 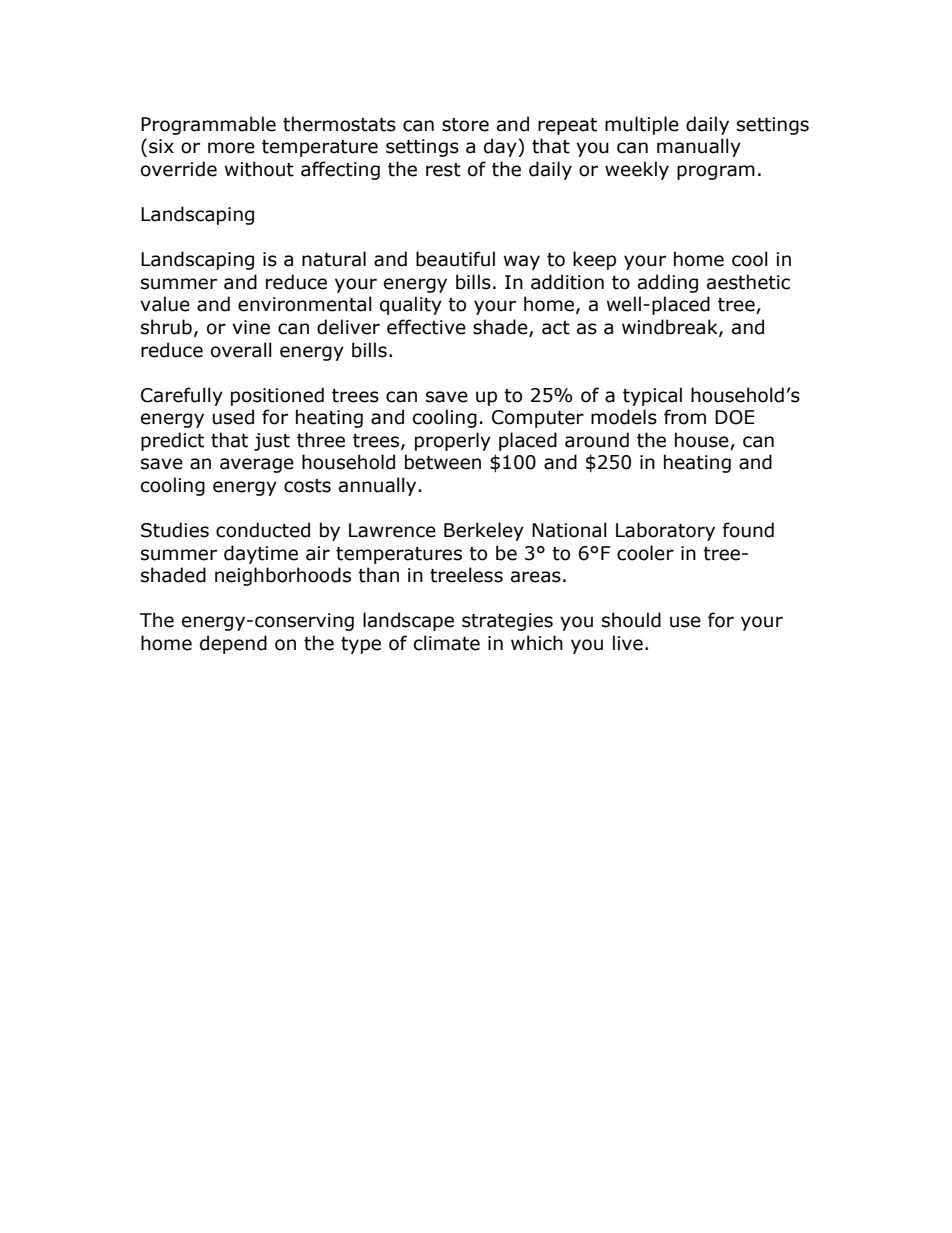 What do you see at coordinates (484, 531) in the image?
I see `Berkeley` at bounding box center [484, 531].
